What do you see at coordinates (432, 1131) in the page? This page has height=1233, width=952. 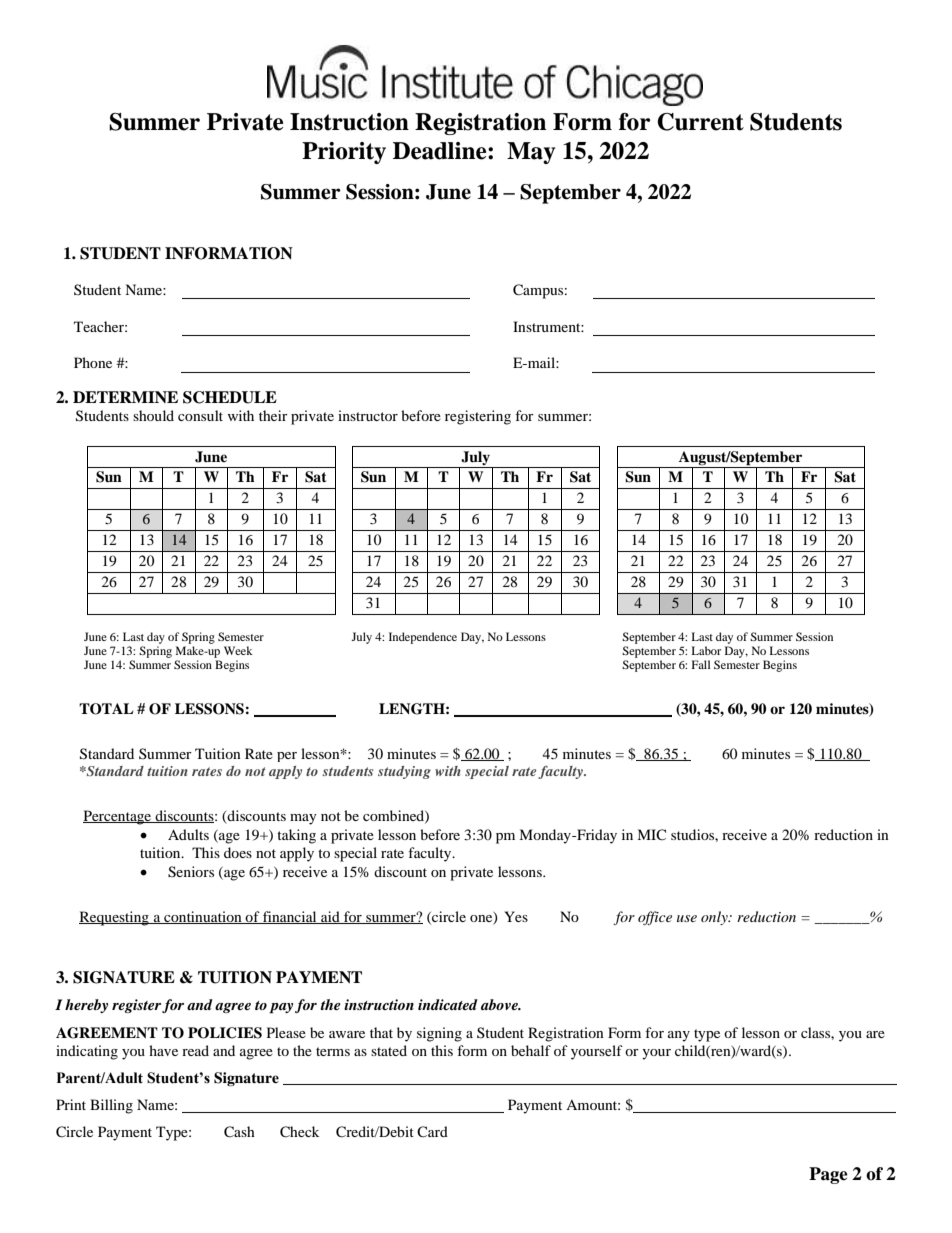 I see `Card` at bounding box center [432, 1131].
